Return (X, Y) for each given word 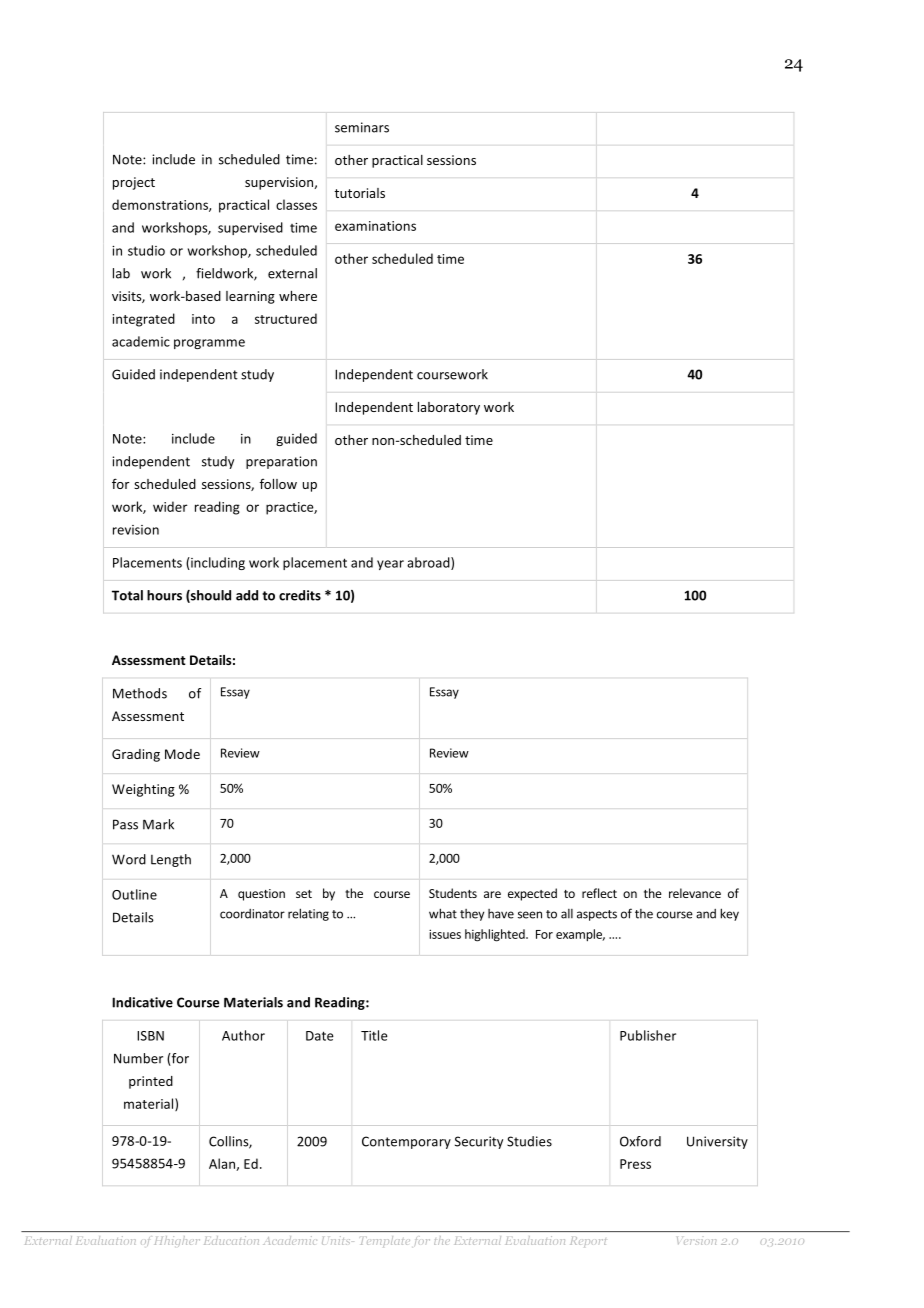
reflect (599, 893)
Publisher (648, 1035)
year (390, 565)
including (217, 563)
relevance (695, 893)
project (134, 183)
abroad (429, 563)
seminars (362, 127)
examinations (375, 226)
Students (453, 893)
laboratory (449, 408)
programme (209, 344)
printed (151, 1082)
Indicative (142, 1002)
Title (374, 1035)
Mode (182, 754)
